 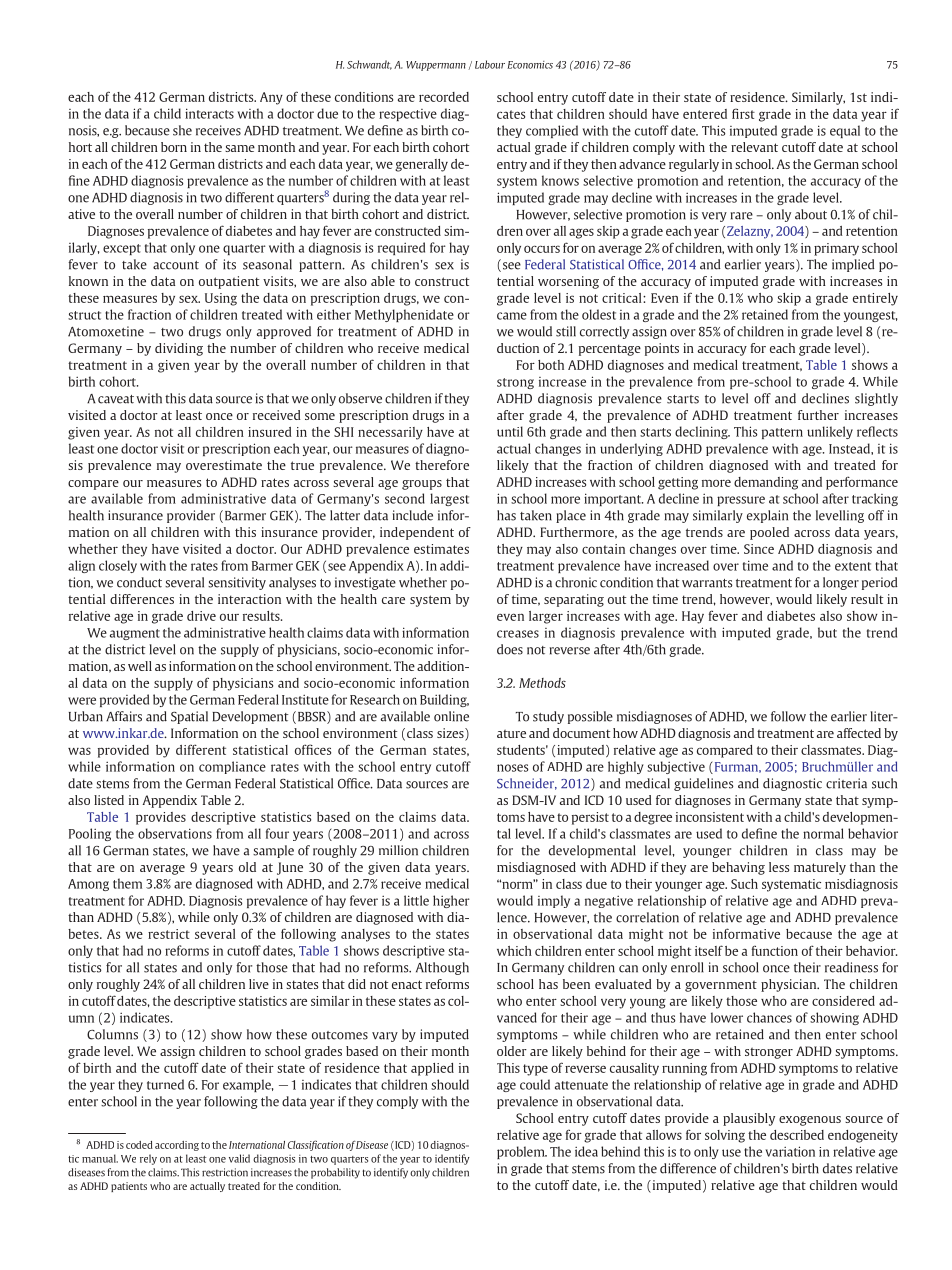 I want to click on listed, so click(x=109, y=800).
